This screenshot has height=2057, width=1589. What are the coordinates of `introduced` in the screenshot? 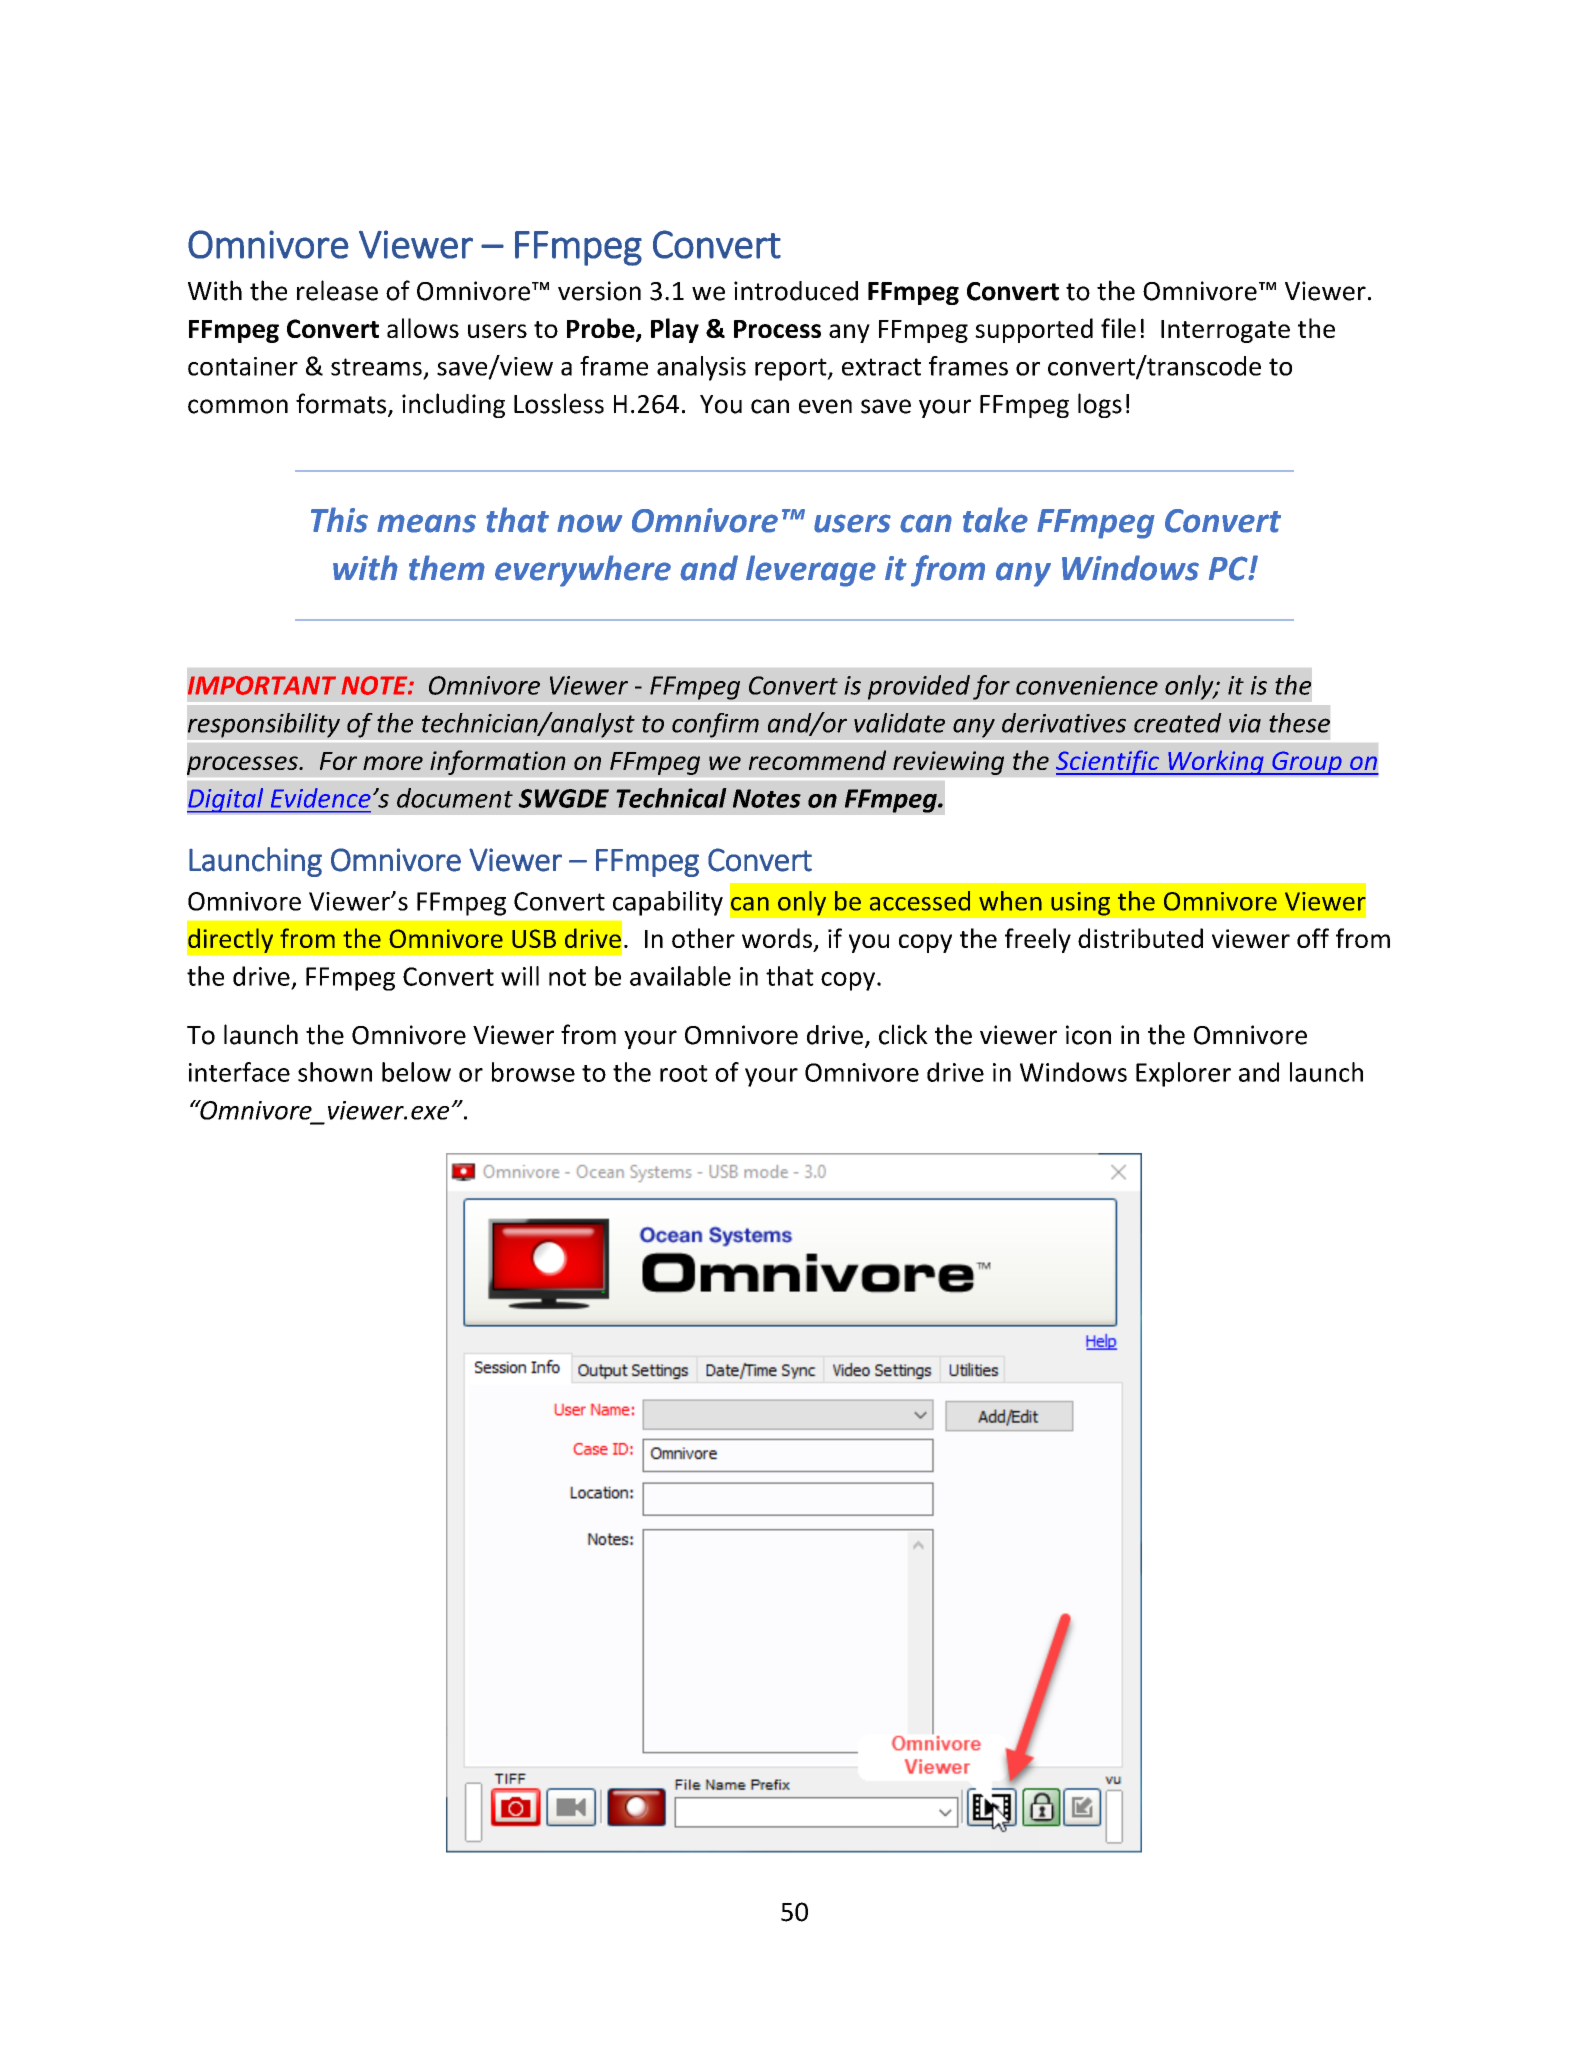 It's located at (796, 291).
